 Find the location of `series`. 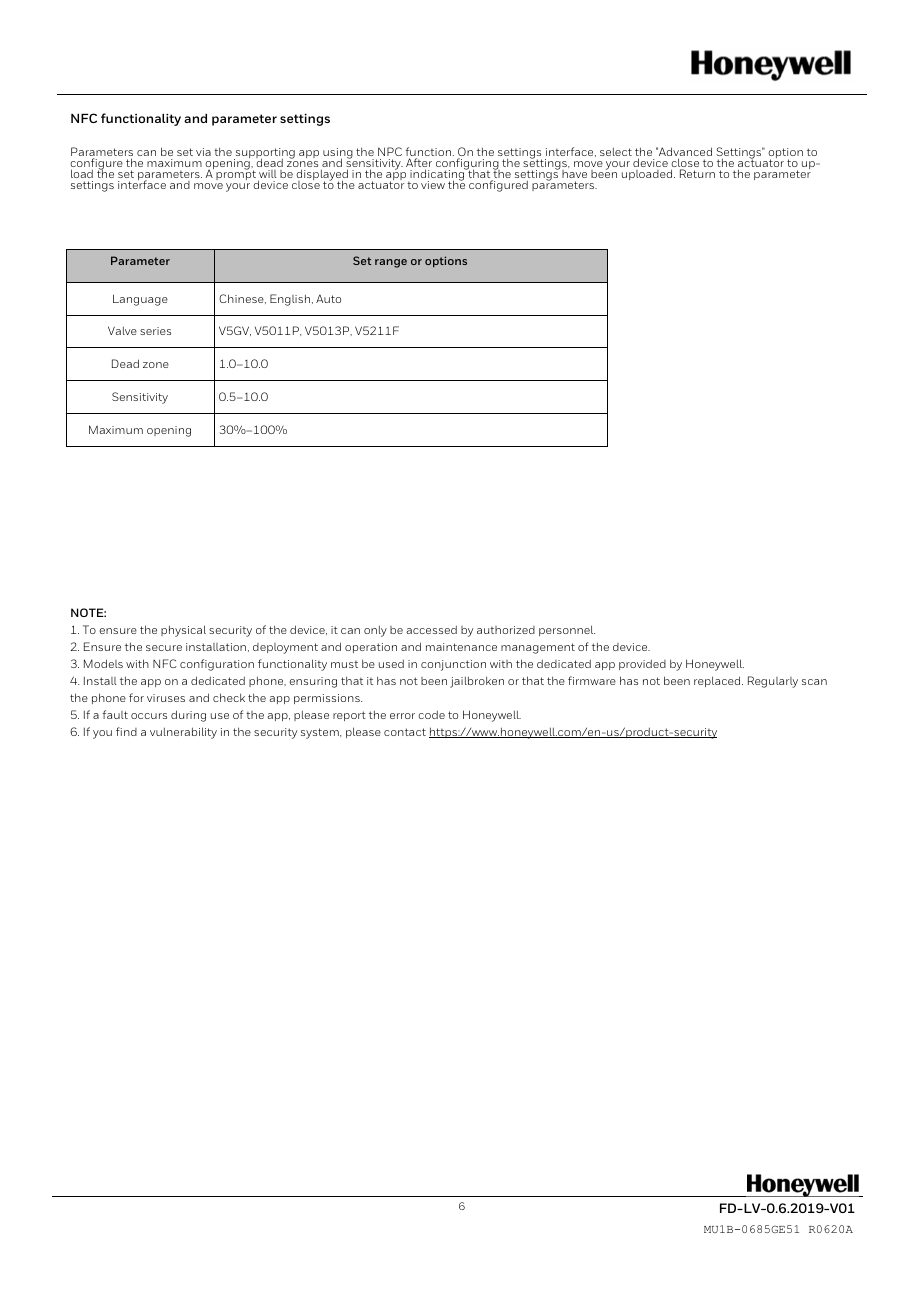

series is located at coordinates (155, 331).
